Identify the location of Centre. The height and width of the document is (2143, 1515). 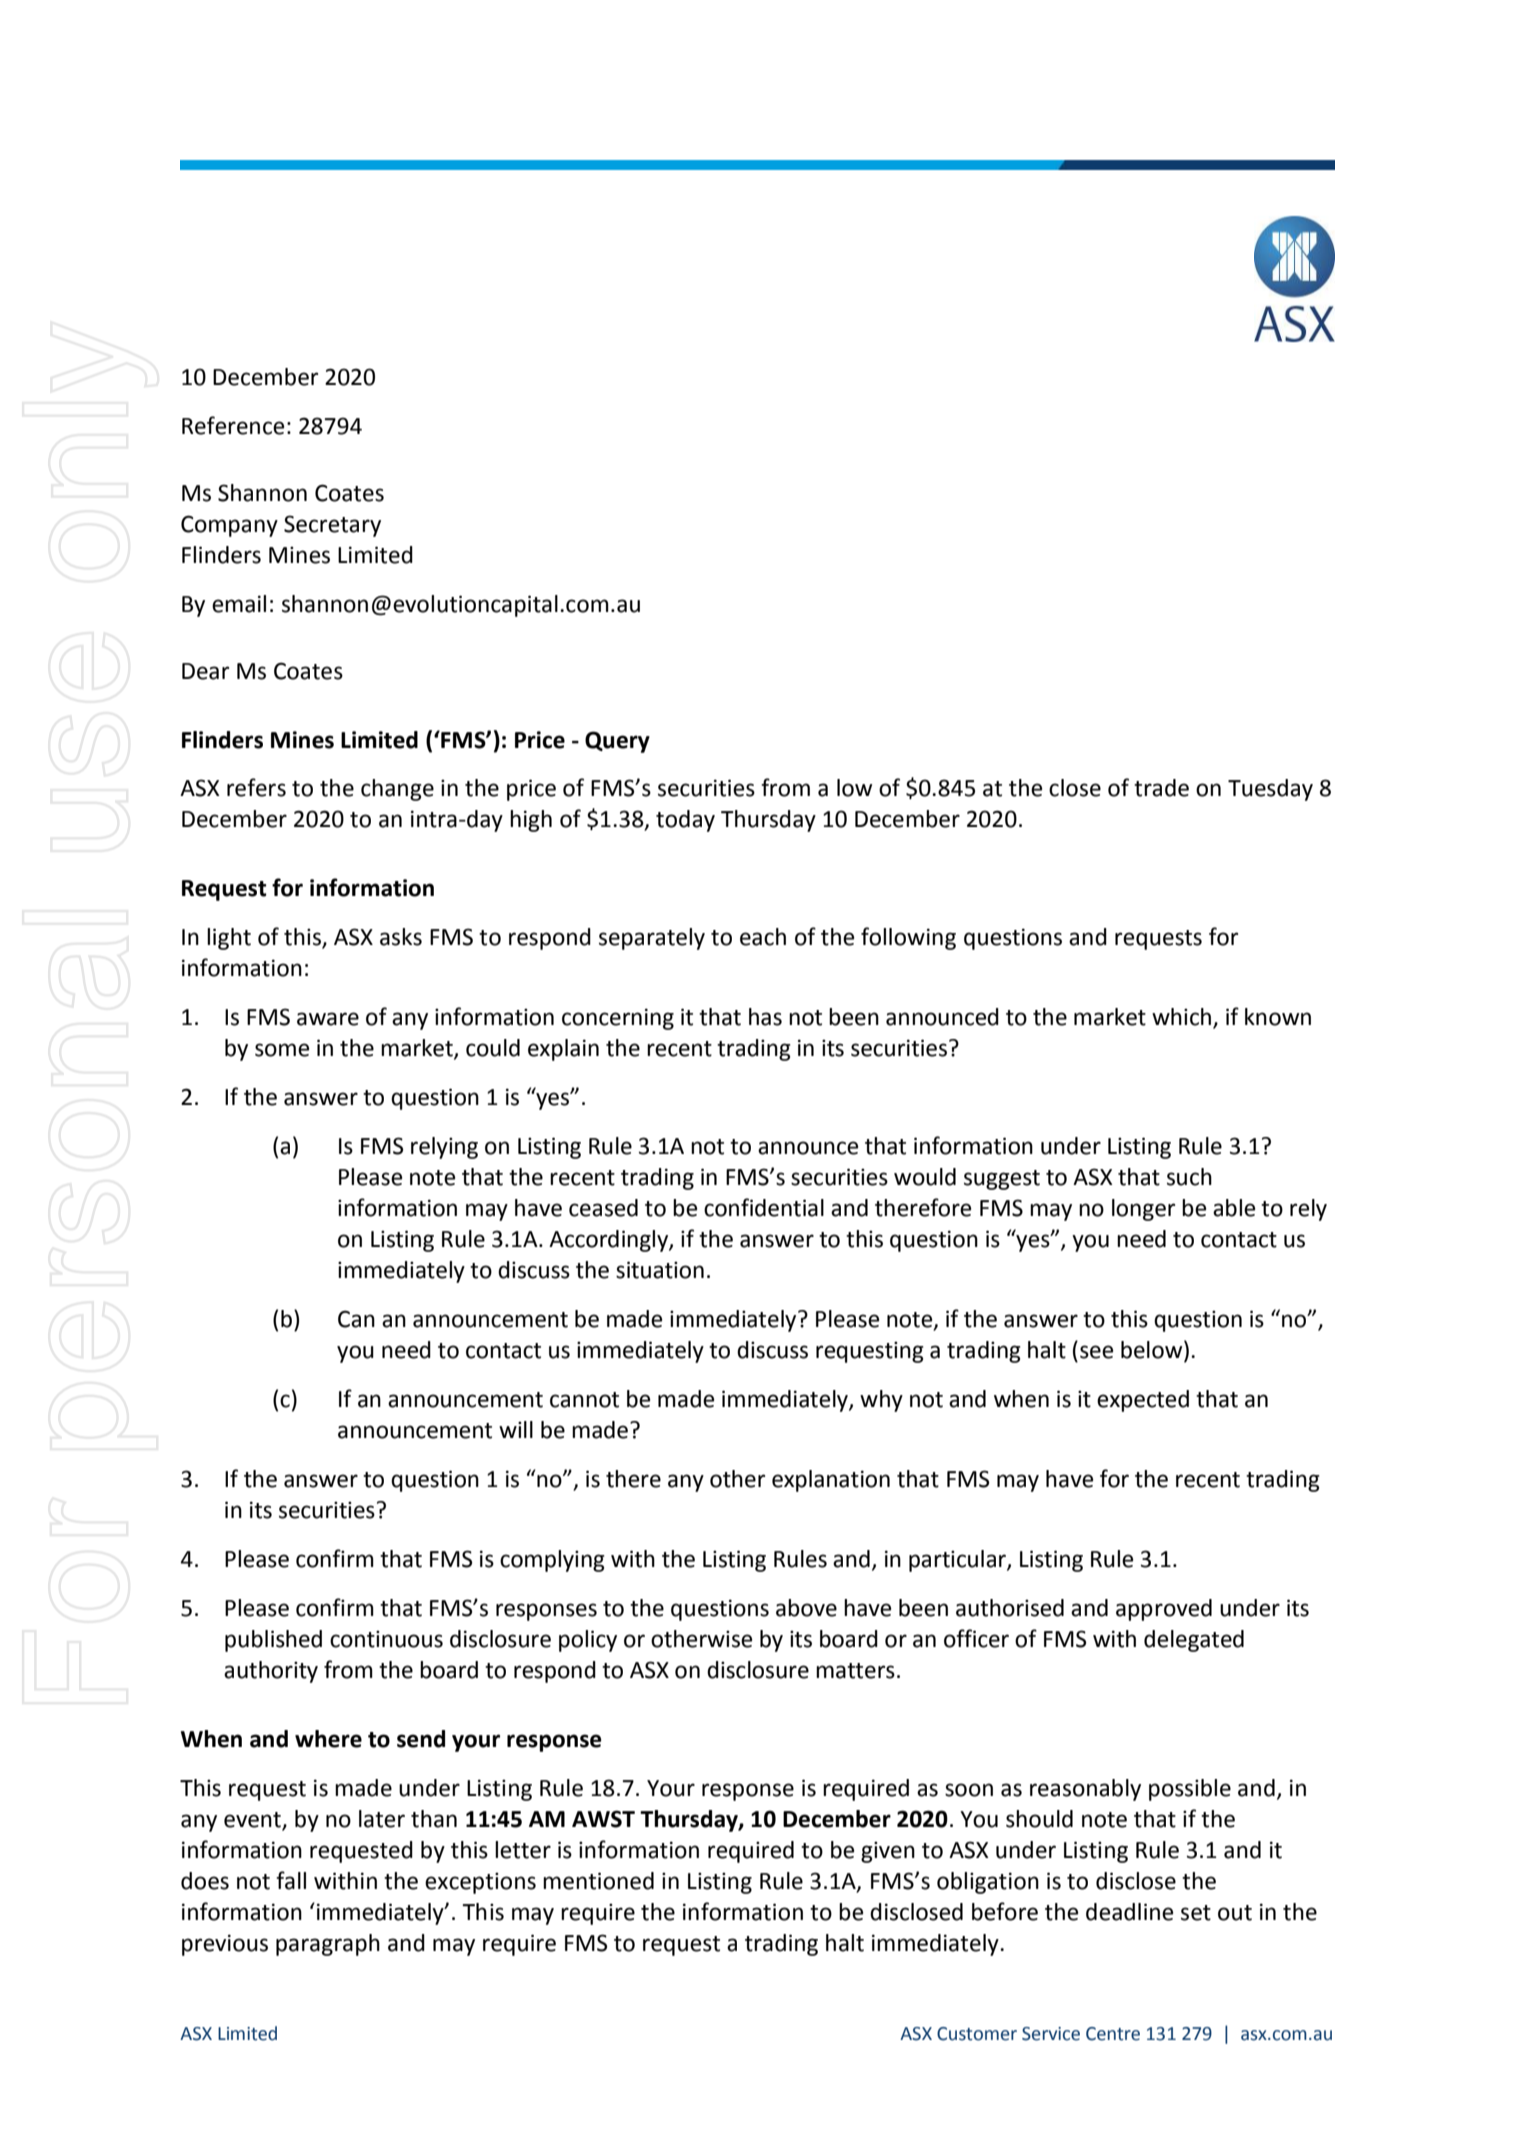
(1113, 2034).
